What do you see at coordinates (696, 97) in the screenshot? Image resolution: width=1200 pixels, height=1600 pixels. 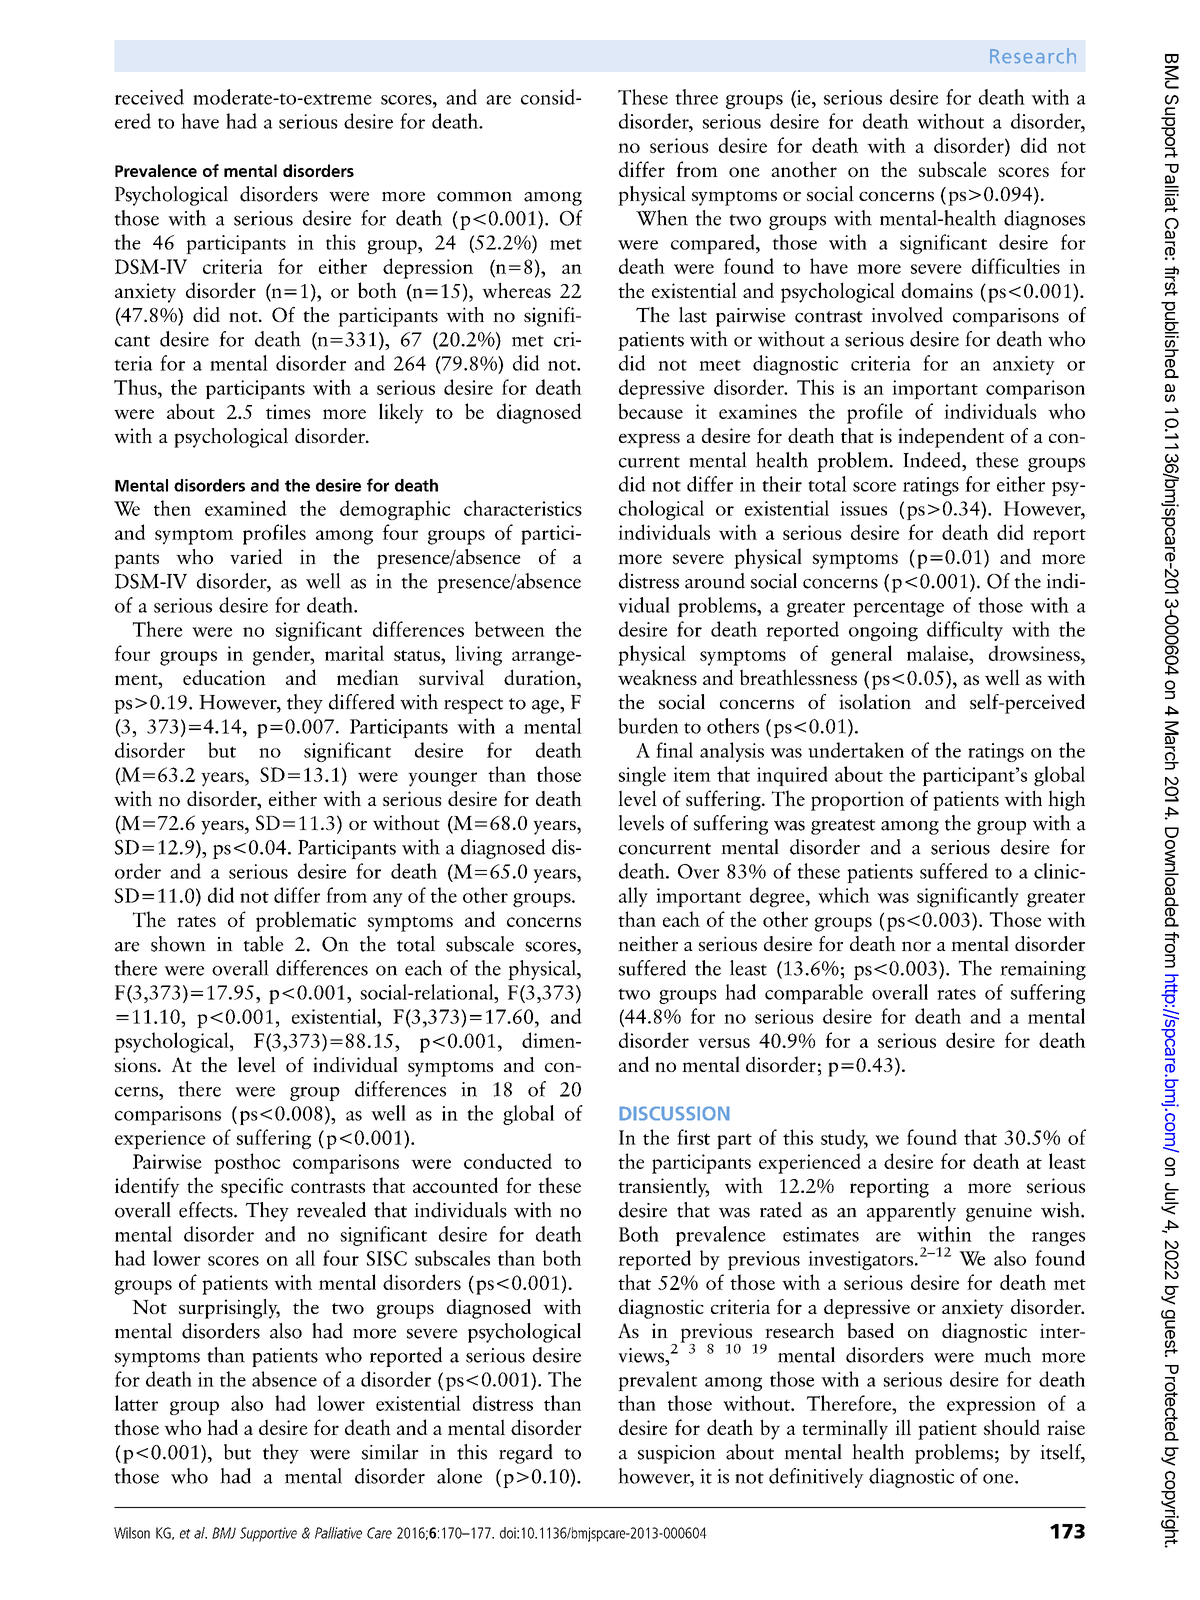 I see `three` at bounding box center [696, 97].
